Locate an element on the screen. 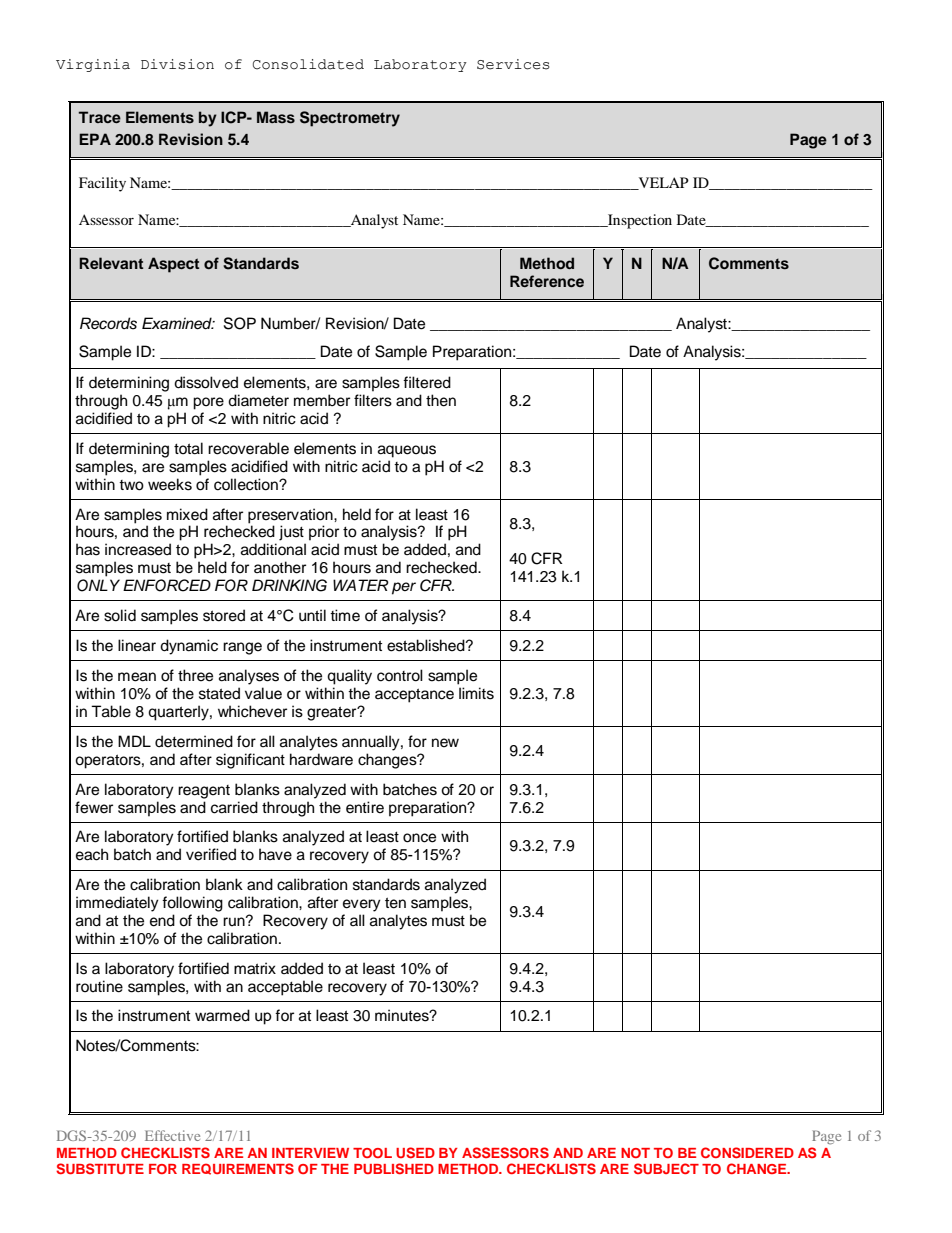 This screenshot has width=952, height=1233. ENFORCED is located at coordinates (167, 585).
